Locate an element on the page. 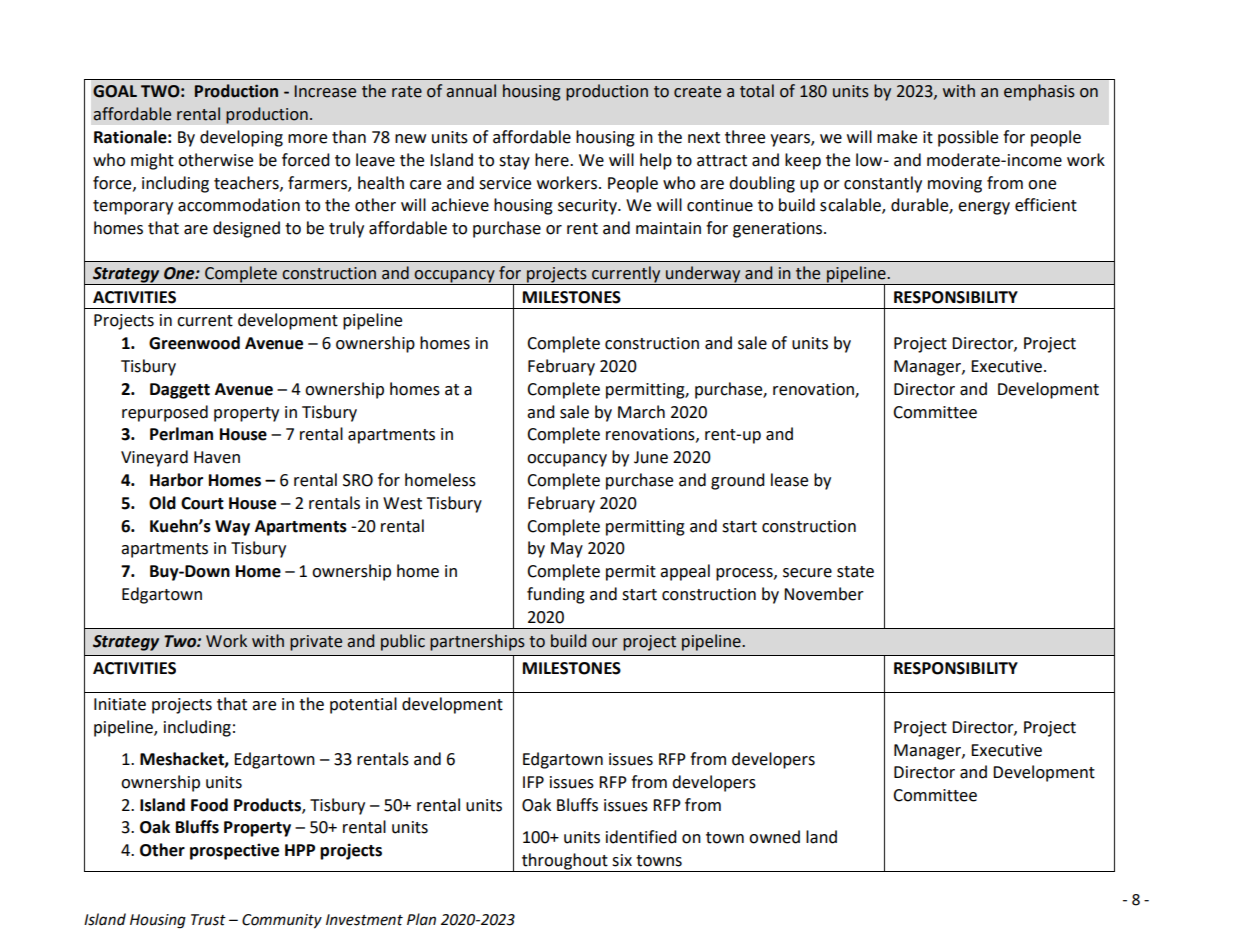 This image has width=1233, height=952. Trust is located at coordinates (208, 920).
